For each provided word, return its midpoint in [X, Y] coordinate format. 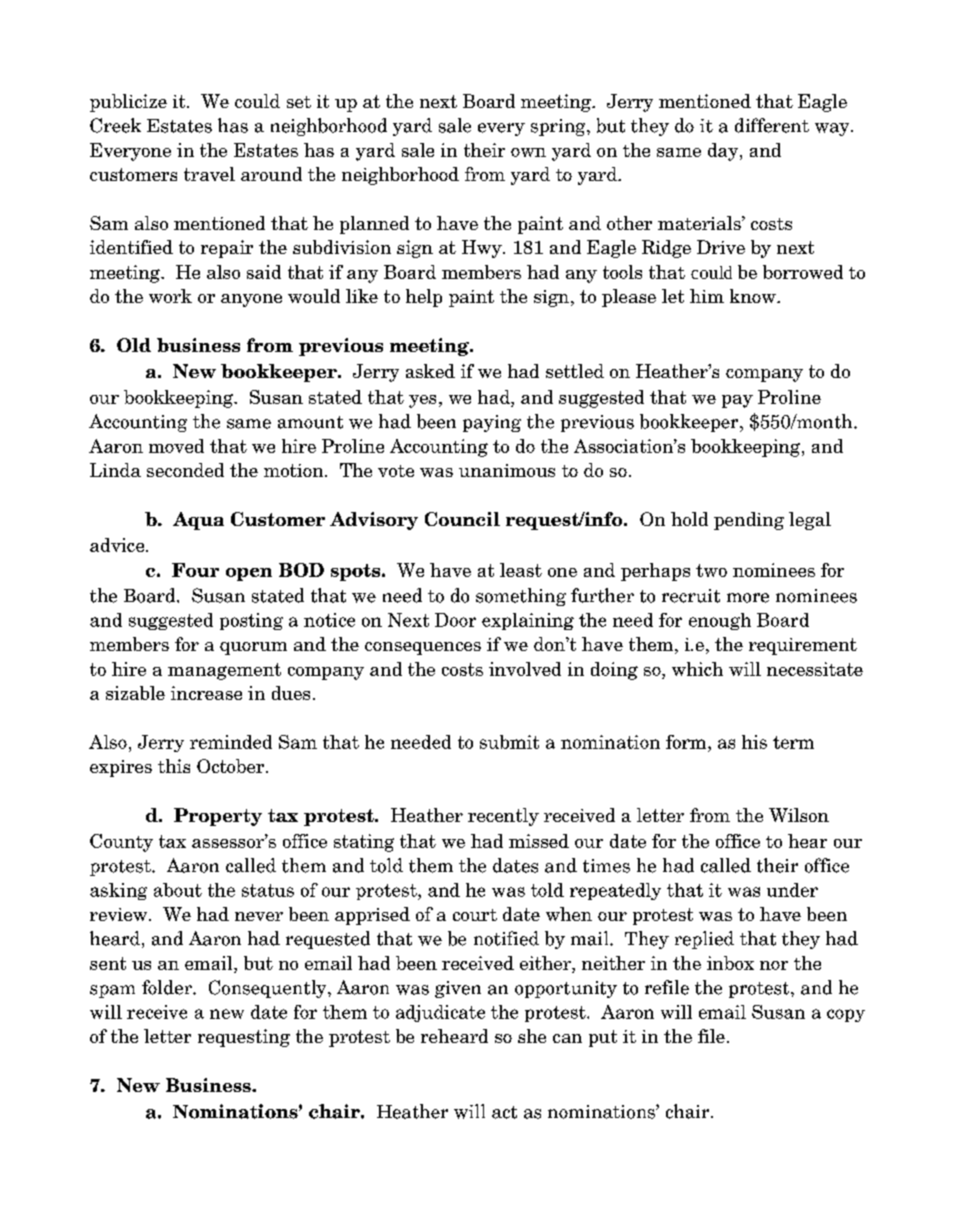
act [504, 1112]
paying [492, 423]
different [772, 125]
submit [509, 742]
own [528, 152]
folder [168, 987]
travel [209, 174]
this [174, 766]
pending [749, 521]
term [793, 742]
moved [176, 446]
